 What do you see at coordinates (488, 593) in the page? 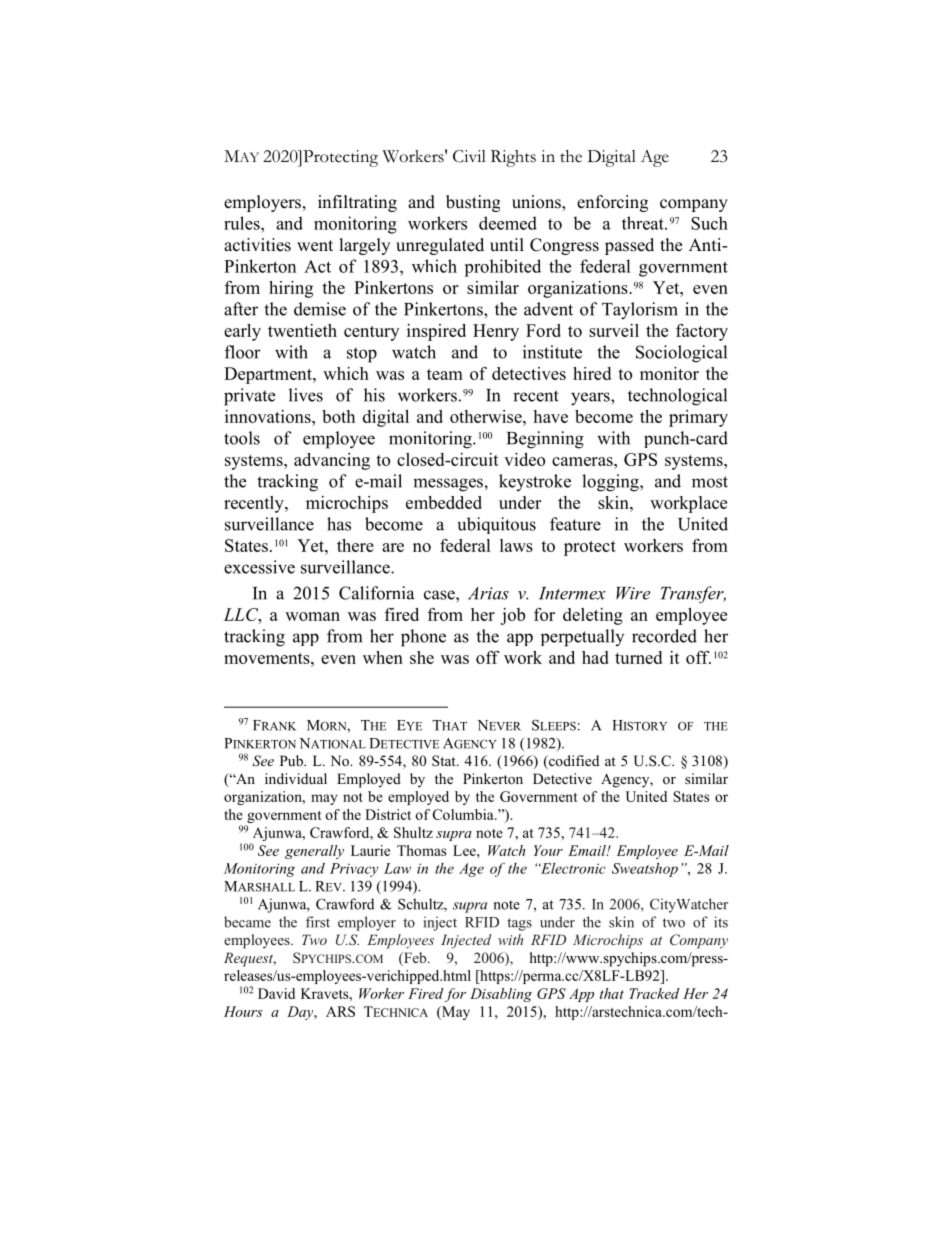
I see `Arias` at bounding box center [488, 593].
